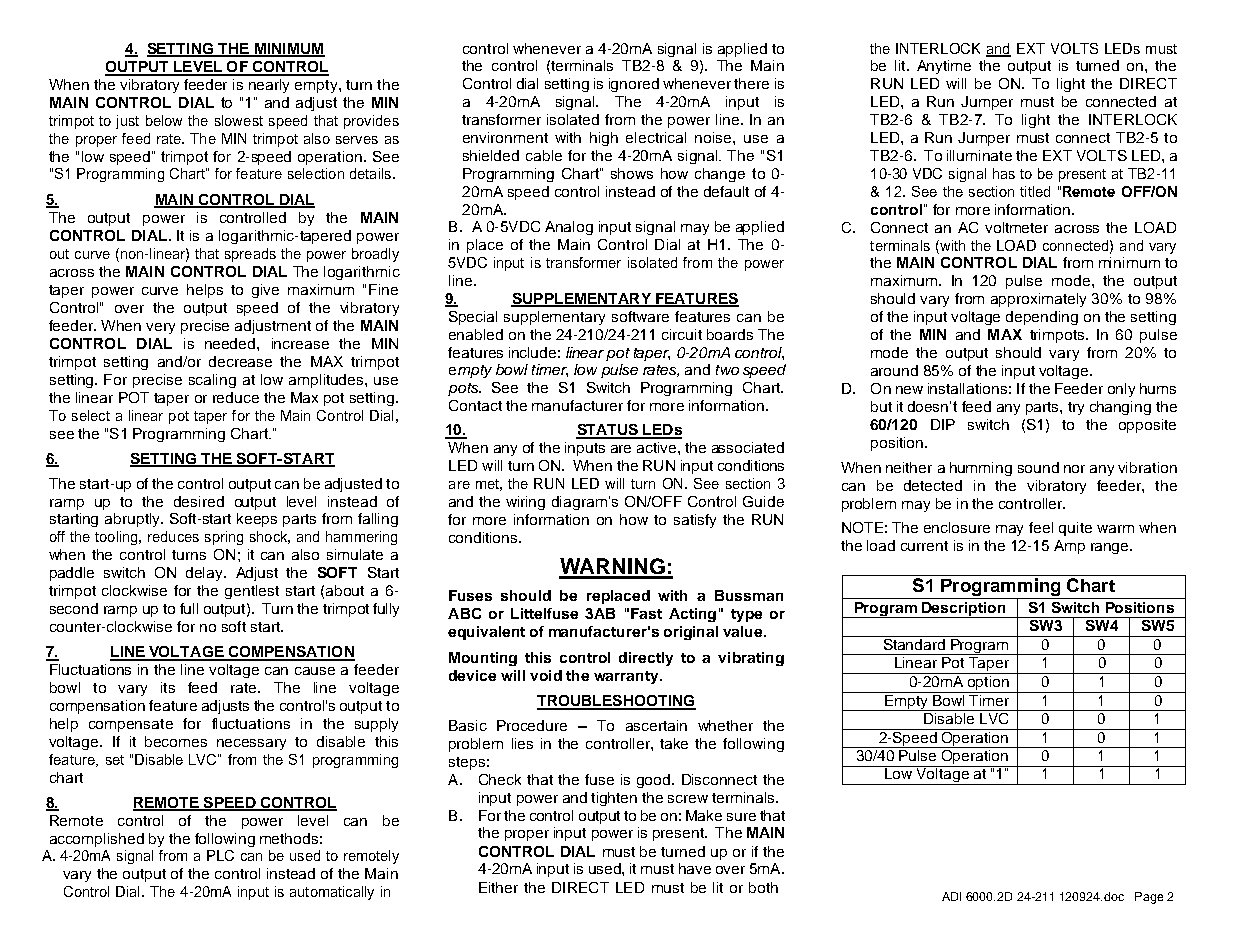 This image has width=1233, height=952. I want to click on slowest, so click(239, 120).
